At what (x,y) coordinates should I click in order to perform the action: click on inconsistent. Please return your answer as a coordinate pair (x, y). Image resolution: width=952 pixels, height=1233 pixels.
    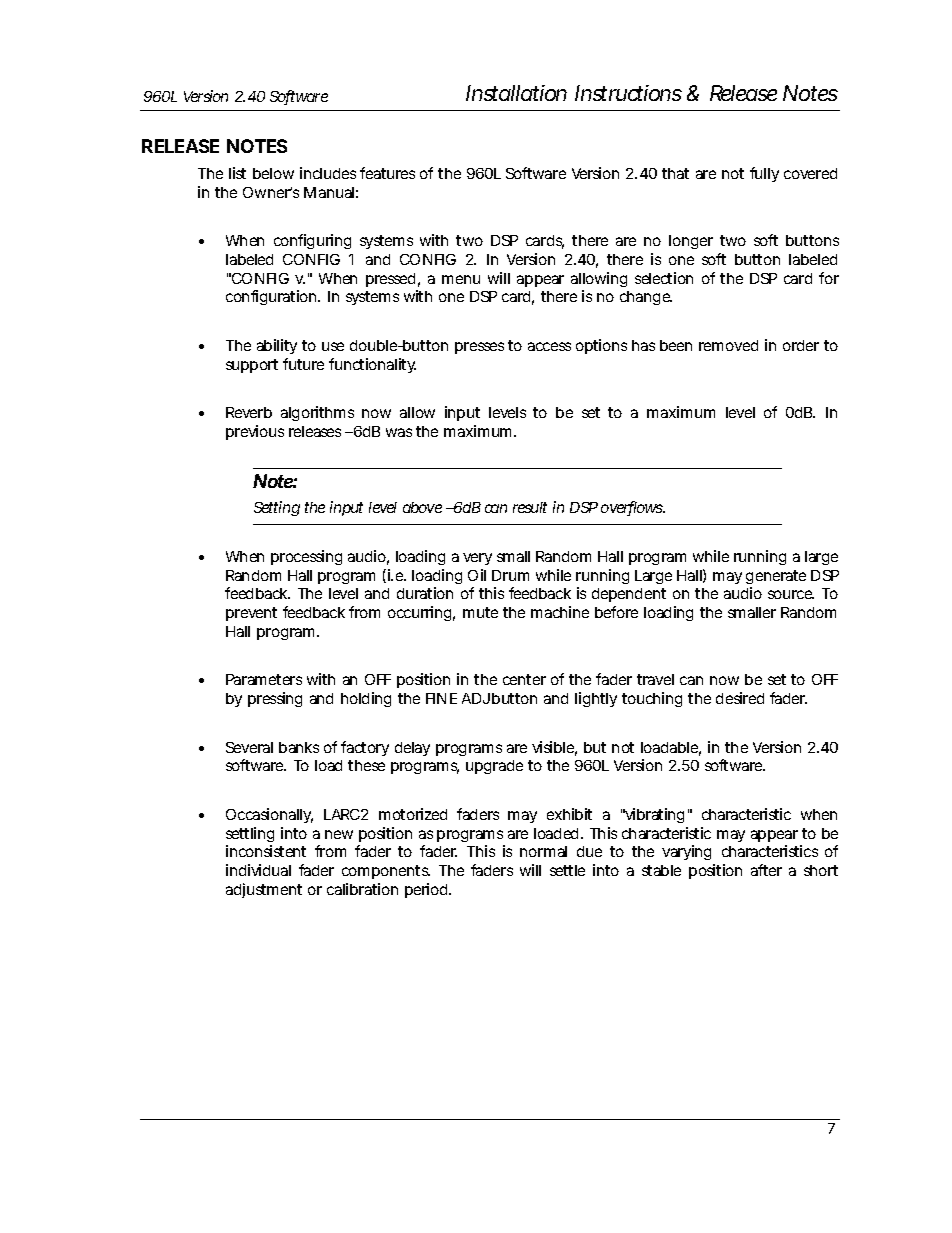
    Looking at the image, I should click on (266, 851).
